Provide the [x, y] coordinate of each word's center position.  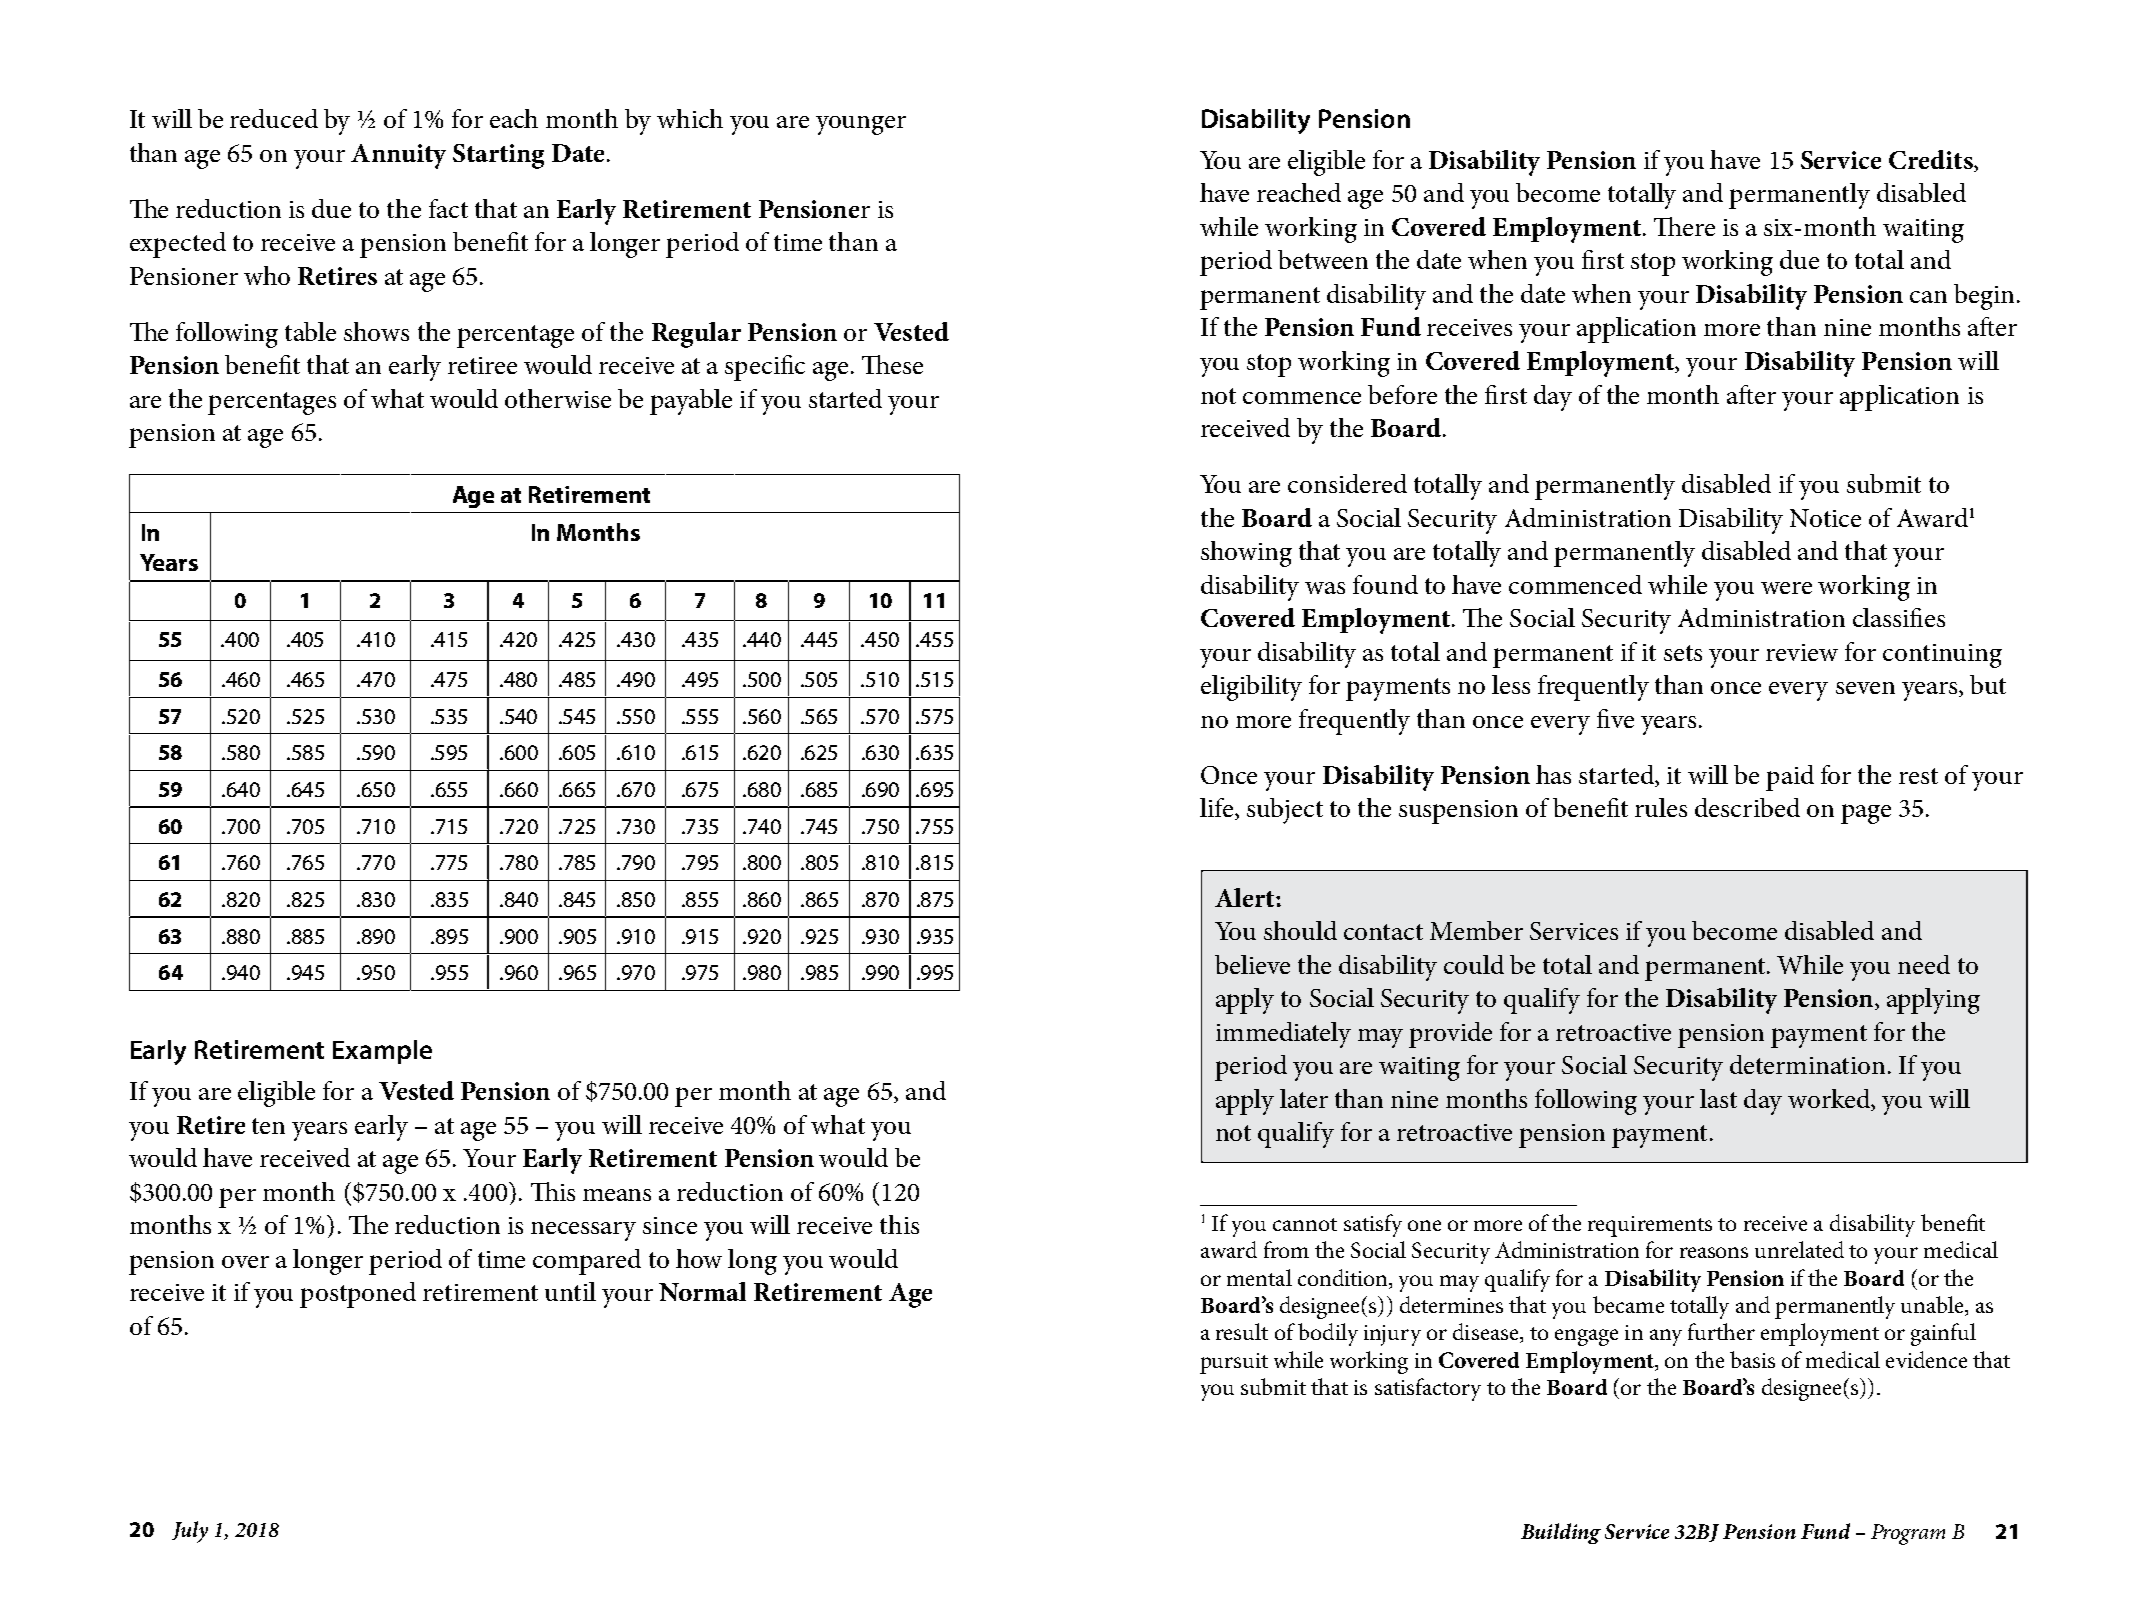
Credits [1932, 161]
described [1747, 807]
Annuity [398, 156]
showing [1246, 554]
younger [861, 125]
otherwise [558, 398]
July [190, 1532]
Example [382, 1052]
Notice [1825, 518]
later [1304, 1098]
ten [268, 1126]
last [1718, 1098]
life [1218, 809]
